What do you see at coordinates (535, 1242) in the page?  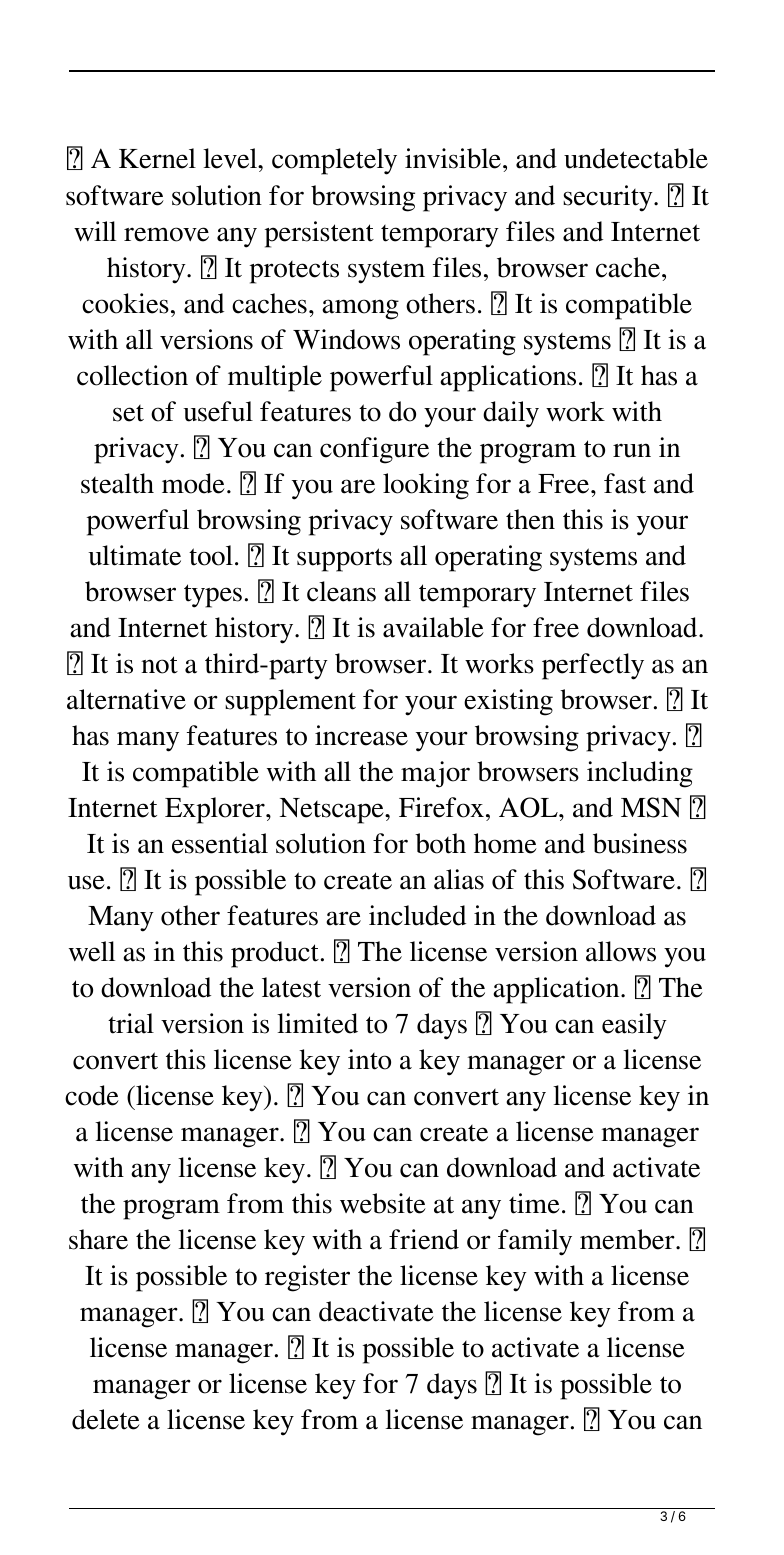 I see `family` at bounding box center [535, 1242].
